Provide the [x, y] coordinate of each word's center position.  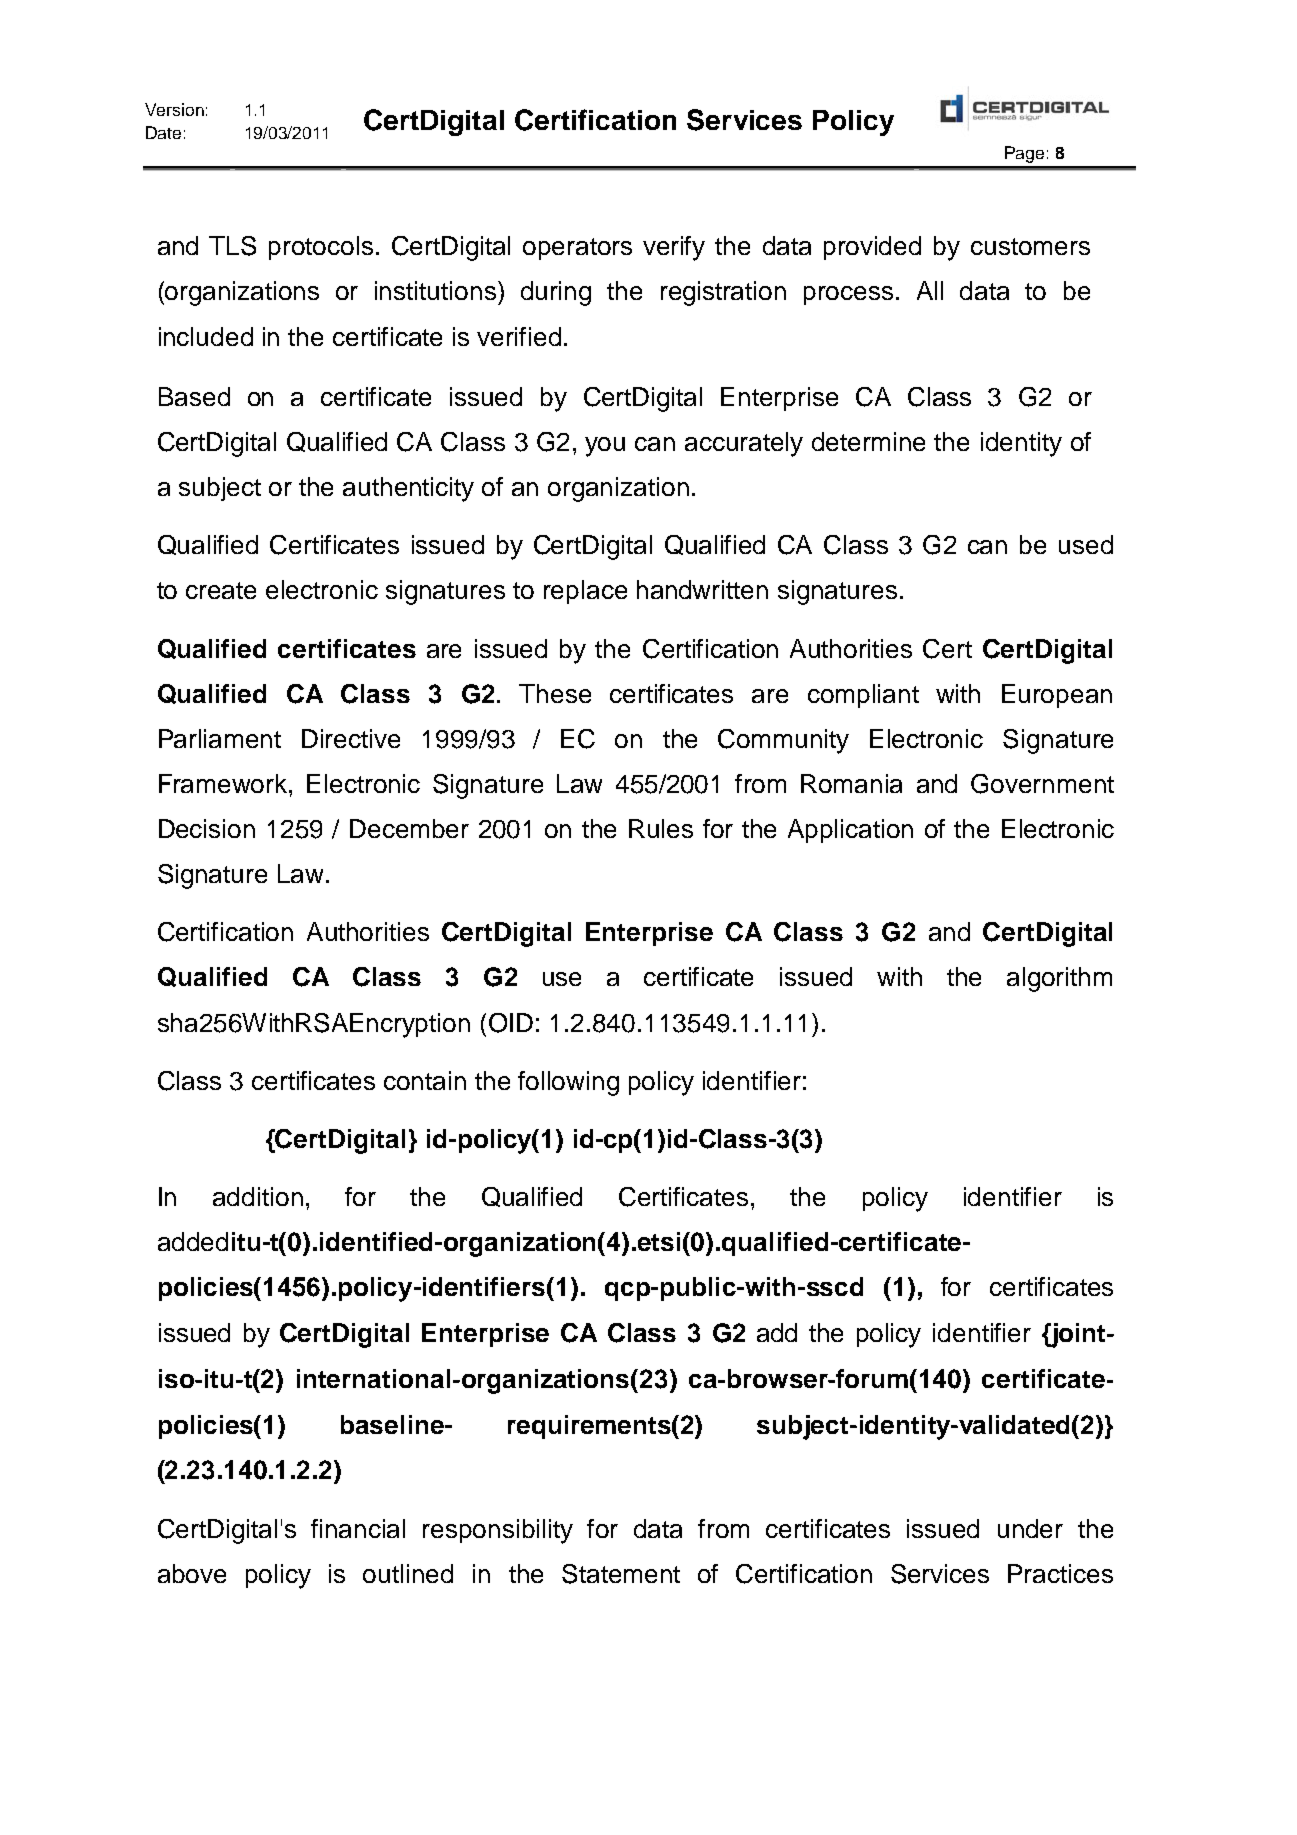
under [1030, 1528]
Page [1024, 154]
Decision [207, 828]
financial [358, 1528]
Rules [661, 828]
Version [174, 109]
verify [674, 248]
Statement [621, 1574]
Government [1042, 784]
